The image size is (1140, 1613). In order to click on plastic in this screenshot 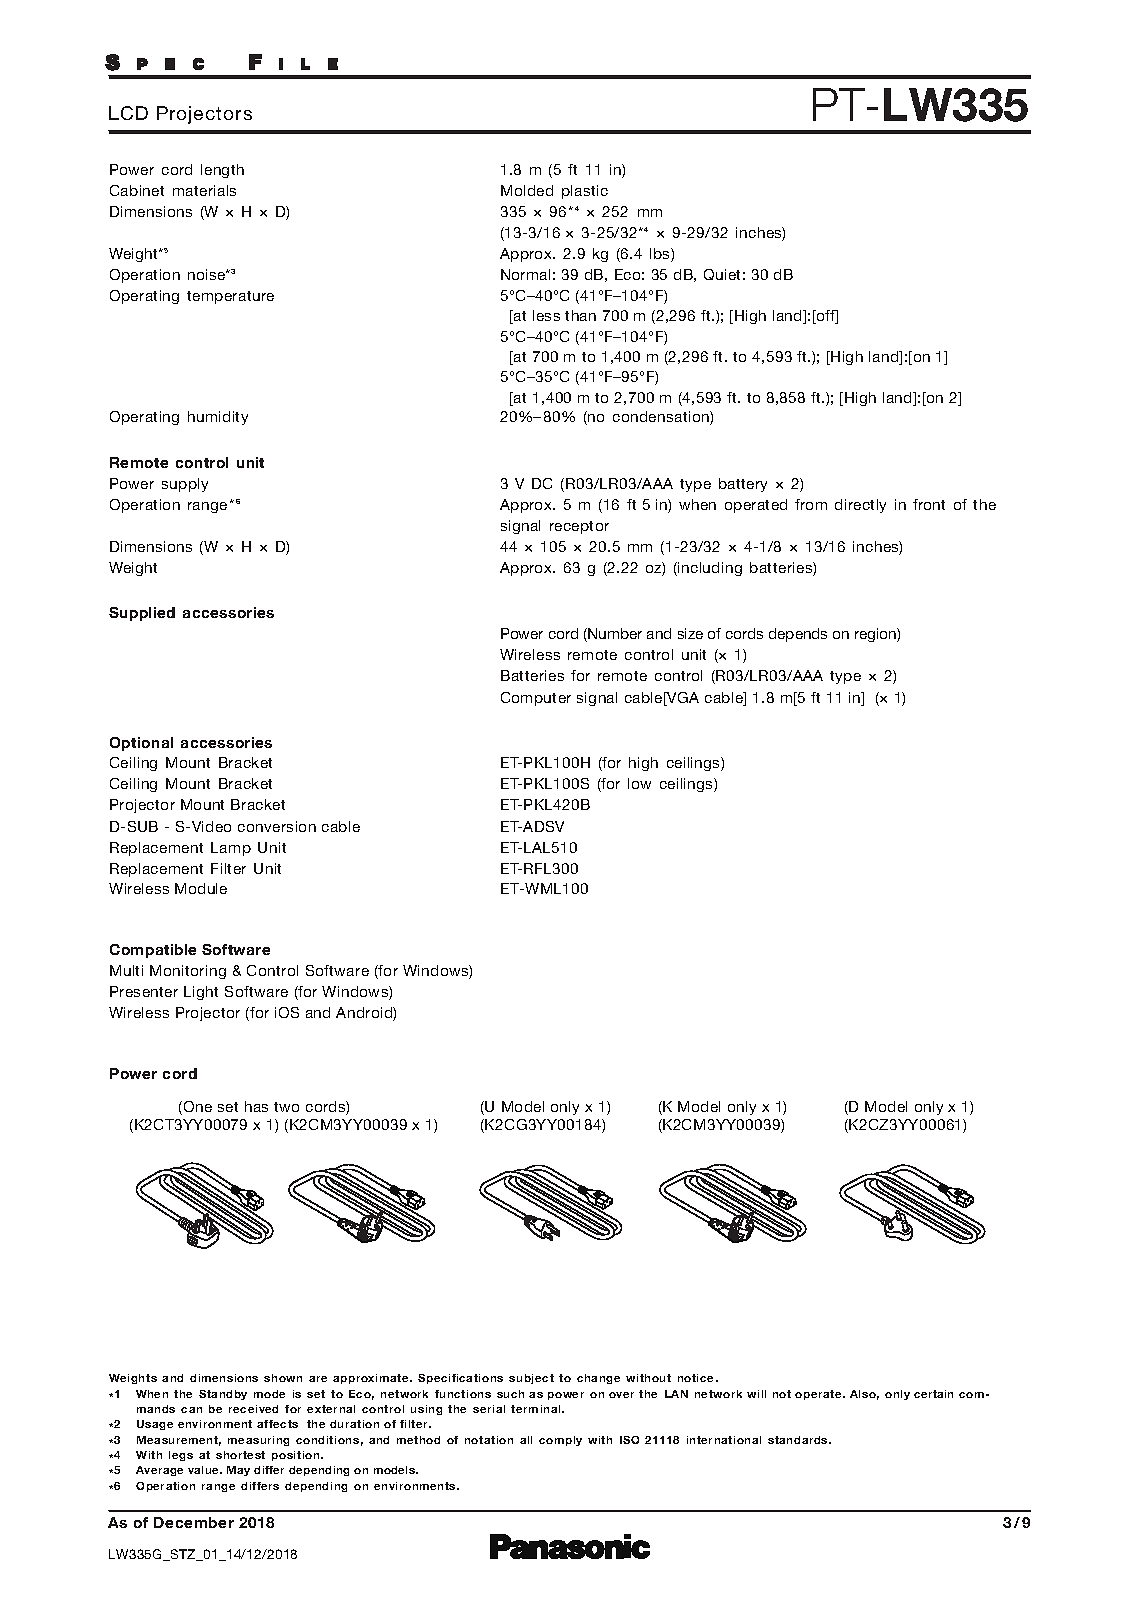, I will do `click(585, 192)`.
